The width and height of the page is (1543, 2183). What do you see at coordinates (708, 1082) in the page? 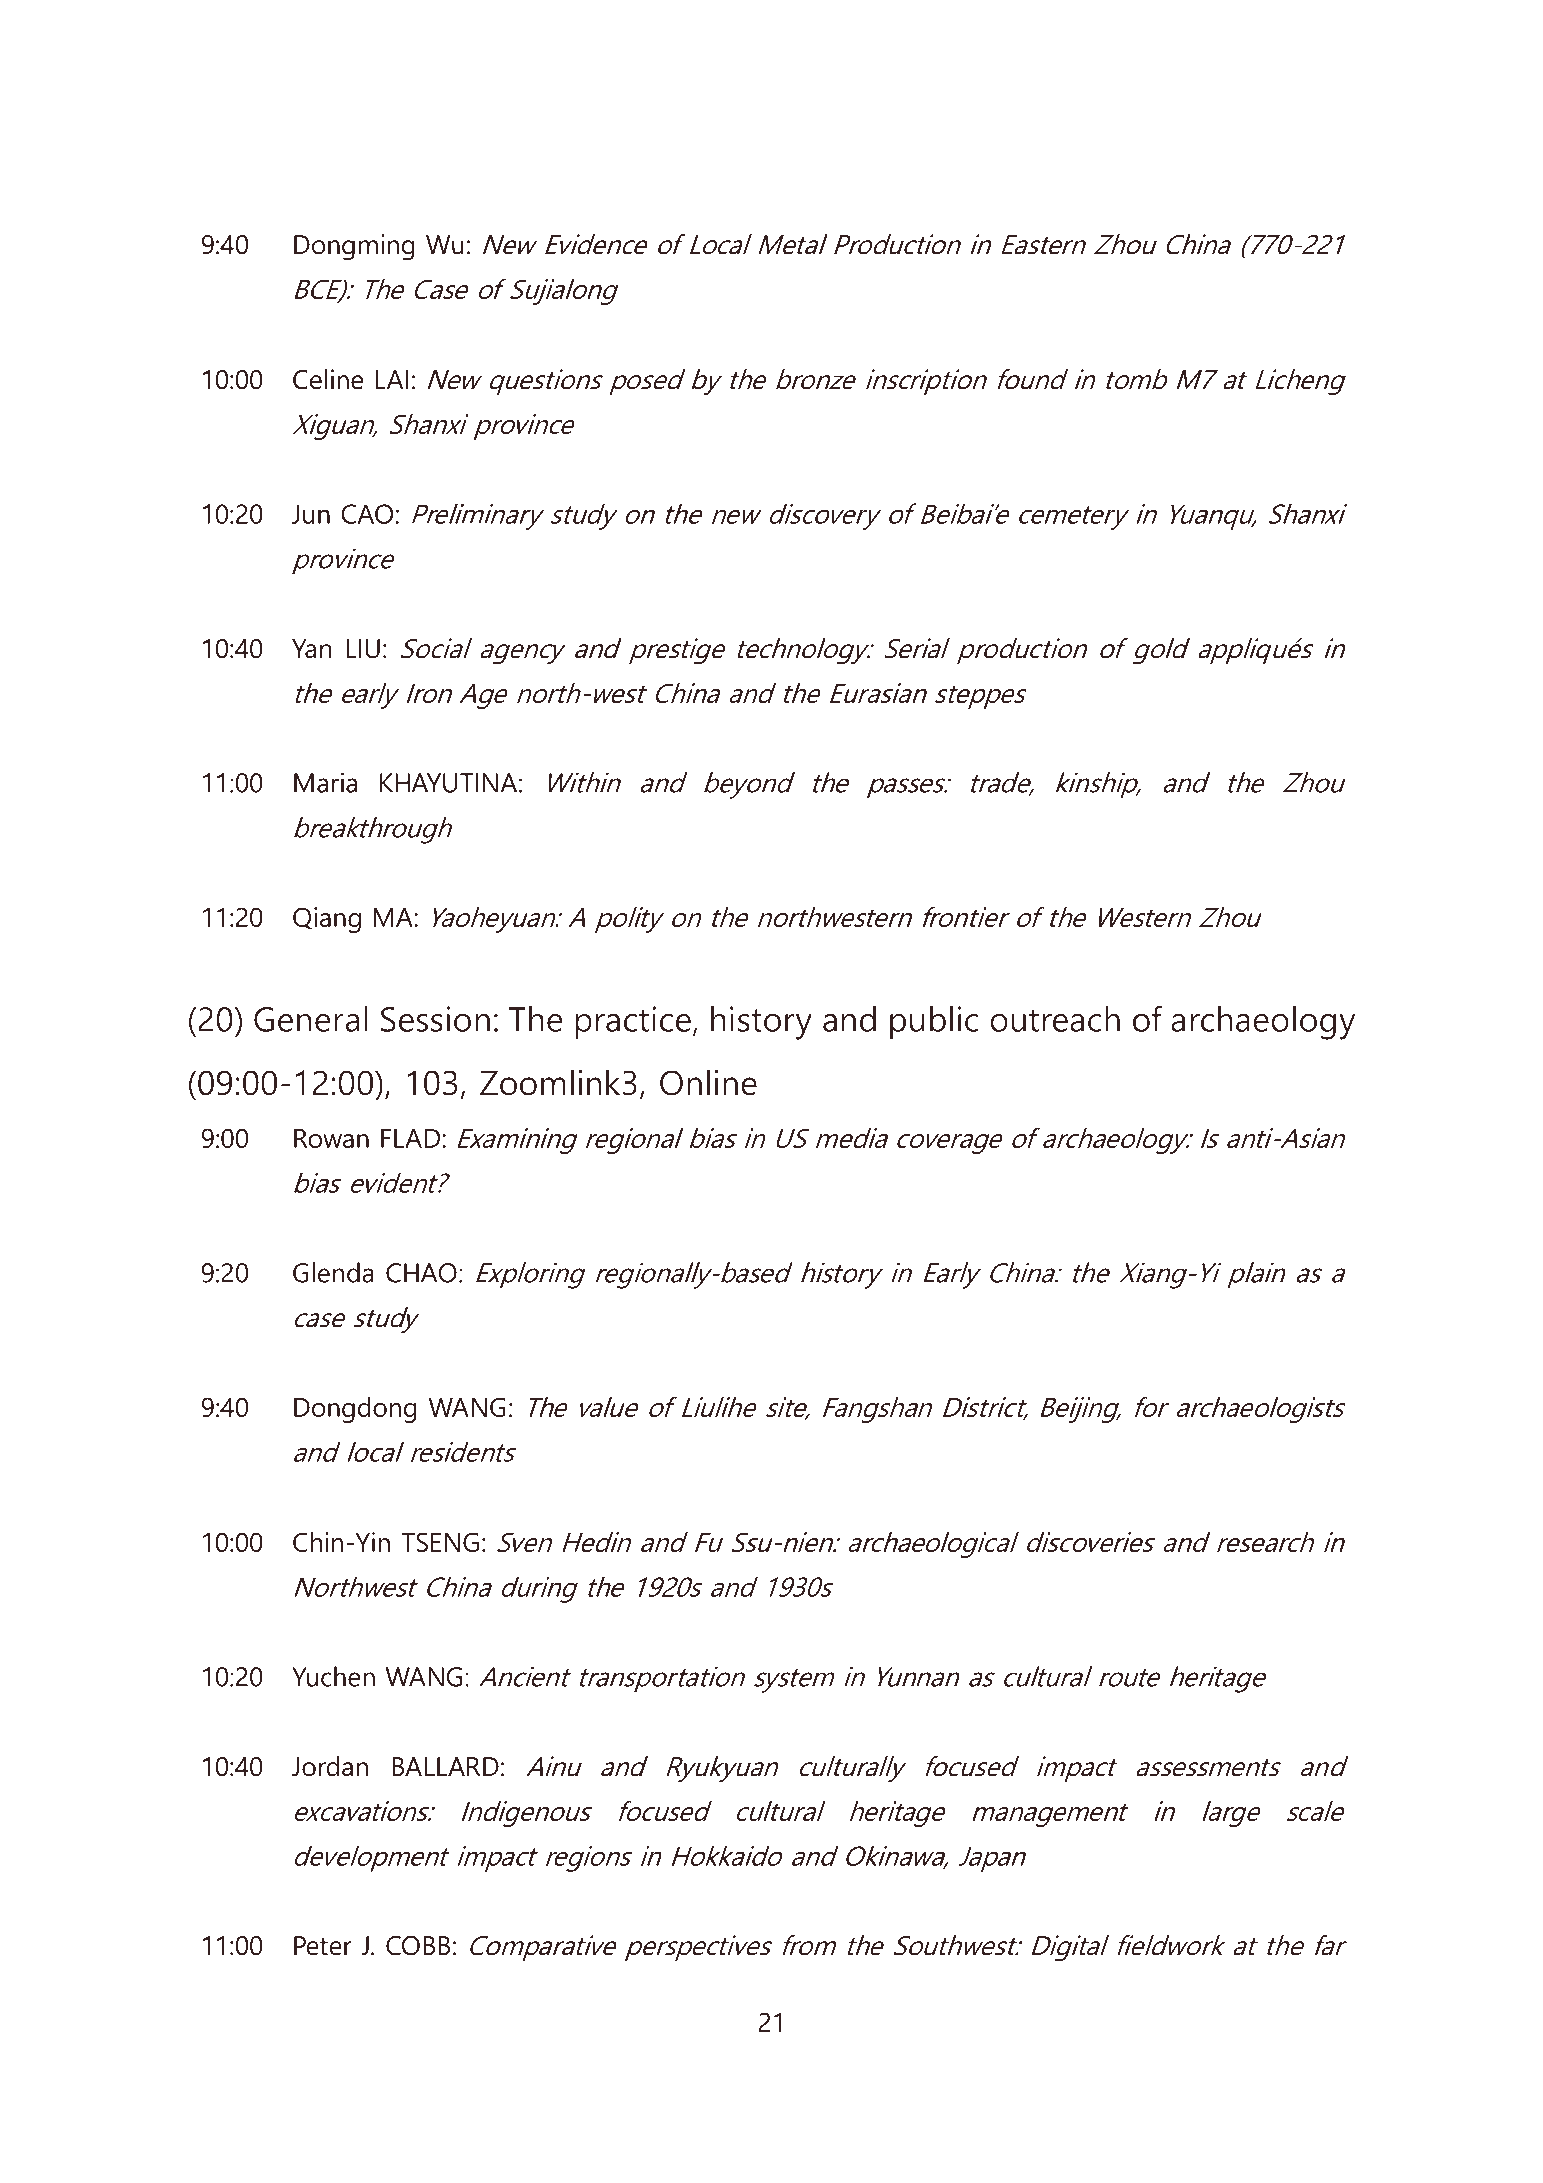
I see `Online` at bounding box center [708, 1082].
